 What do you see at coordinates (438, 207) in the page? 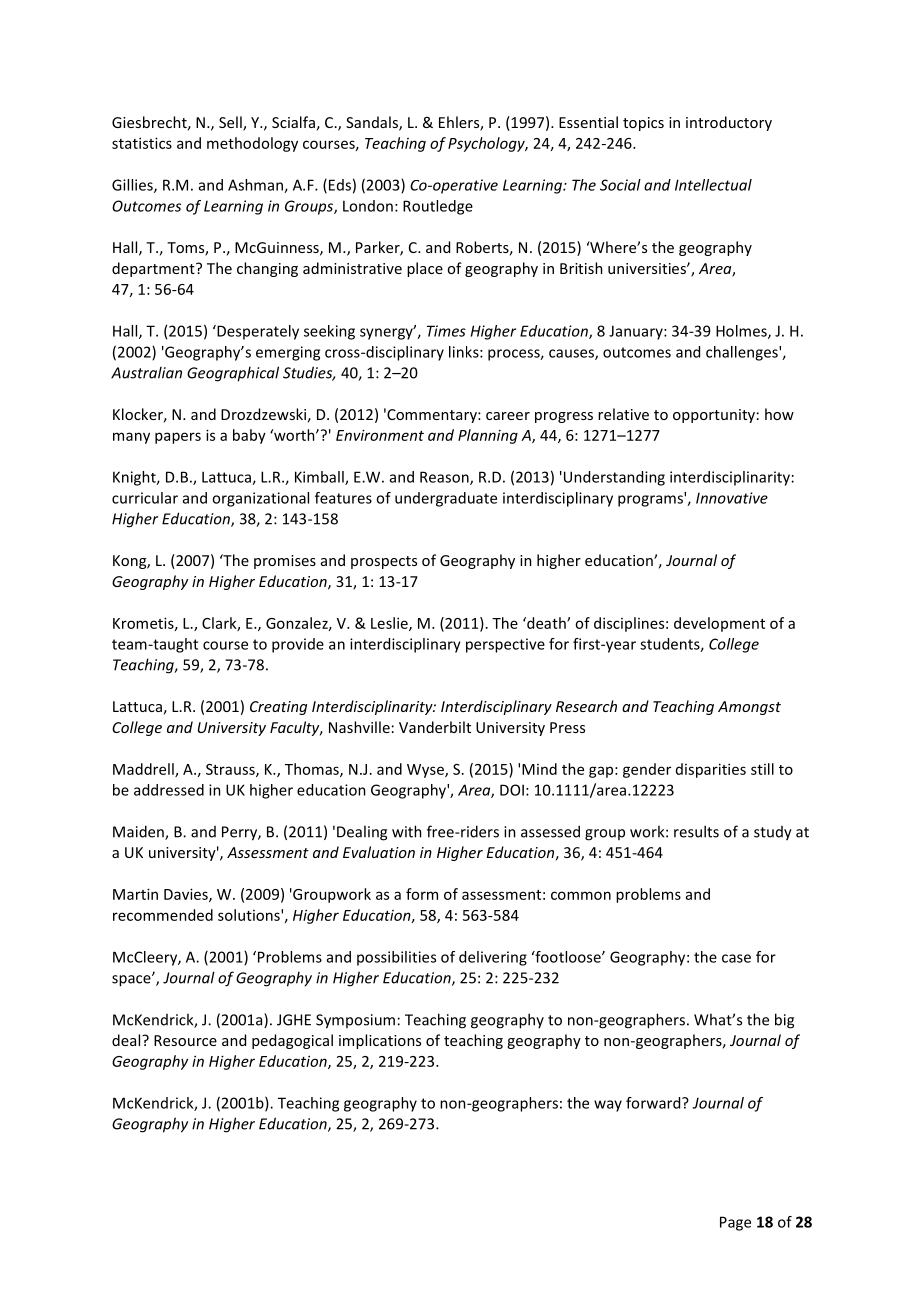
I see `Routledge` at bounding box center [438, 207].
